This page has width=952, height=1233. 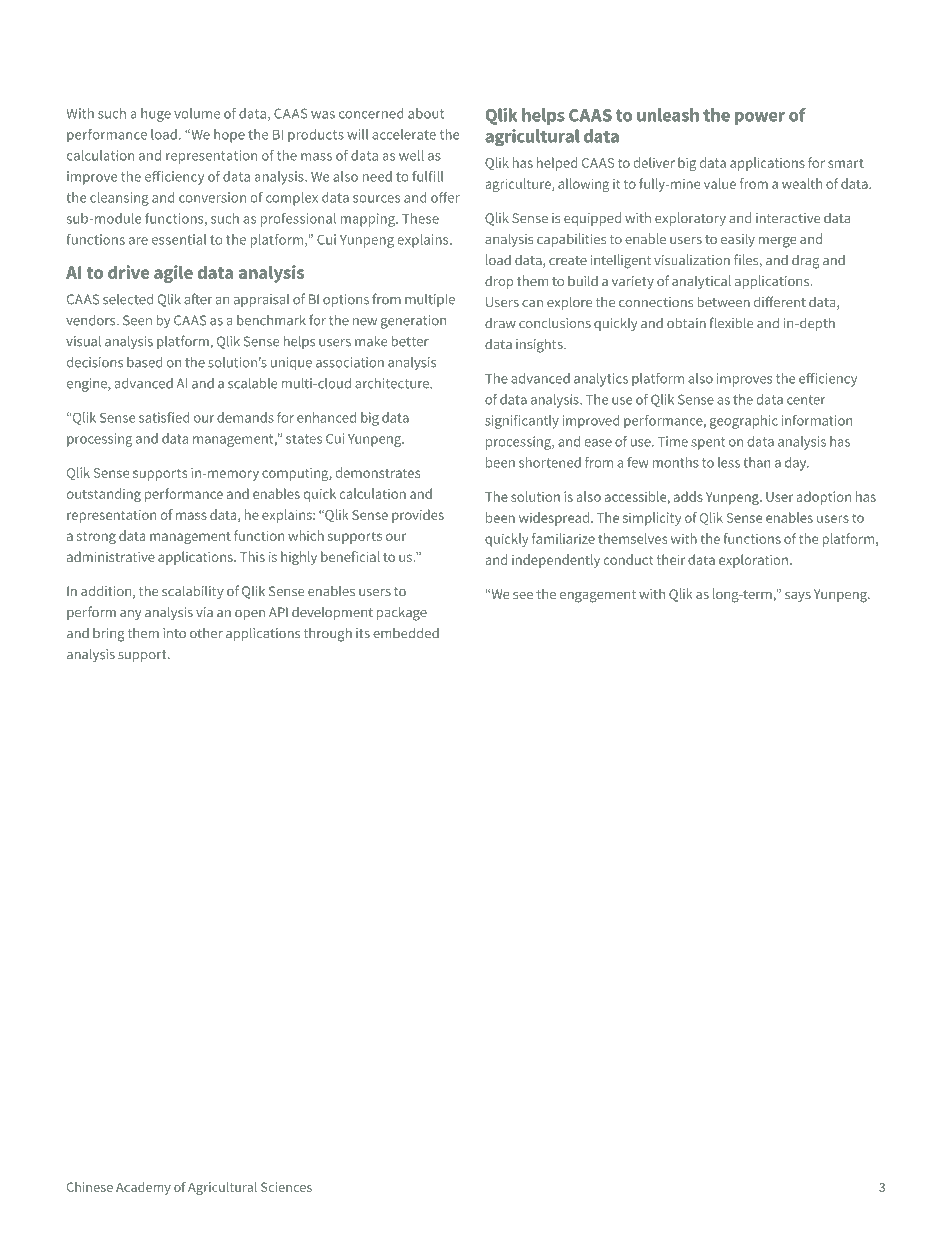 I want to click on says, so click(x=798, y=597).
